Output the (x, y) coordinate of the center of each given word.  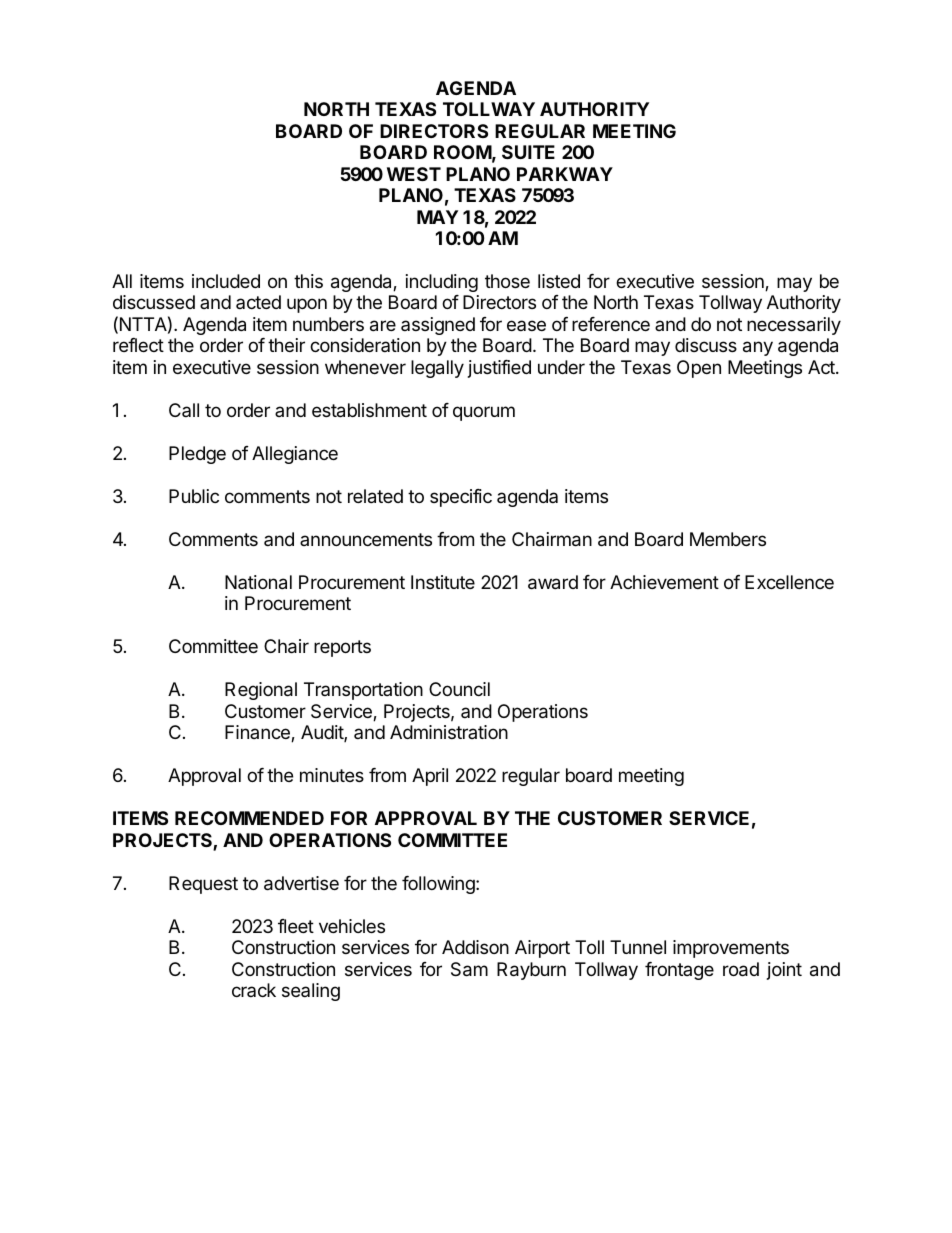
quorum (484, 413)
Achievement (664, 582)
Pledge (197, 455)
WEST (414, 174)
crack (254, 990)
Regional (261, 691)
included (226, 281)
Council (459, 689)
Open (699, 369)
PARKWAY (565, 174)
